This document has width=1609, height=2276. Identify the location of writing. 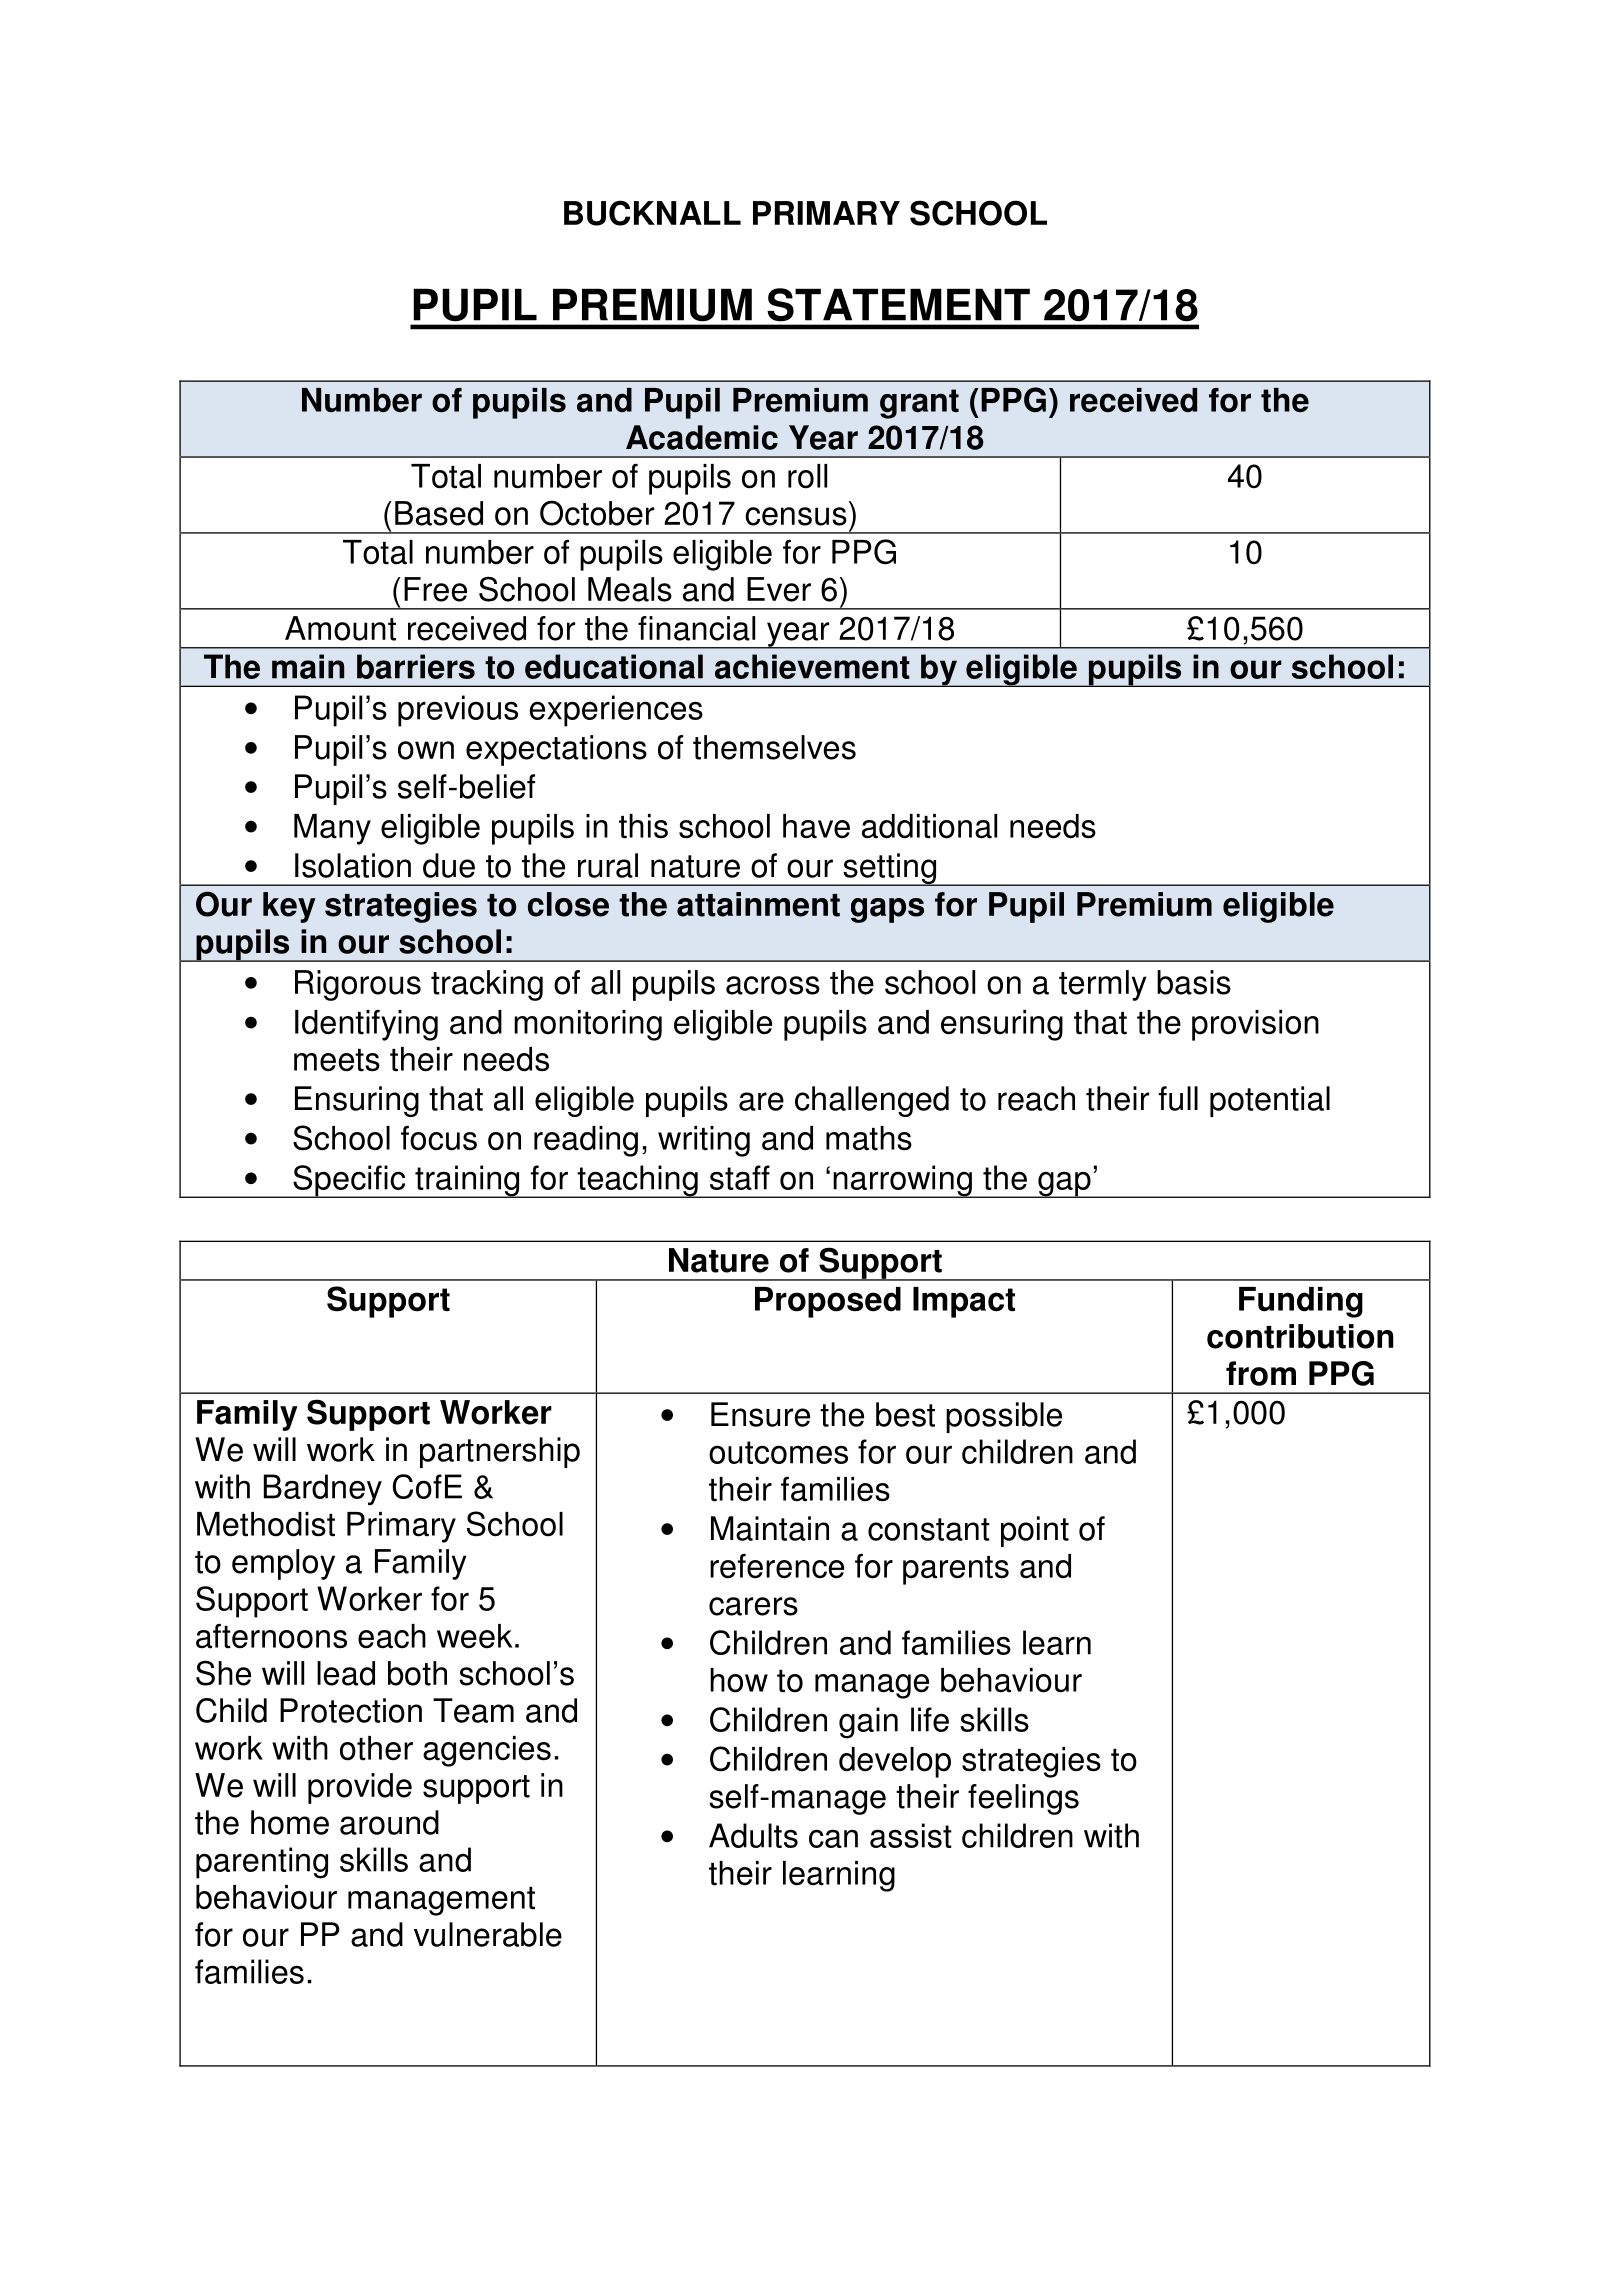
(704, 1141).
